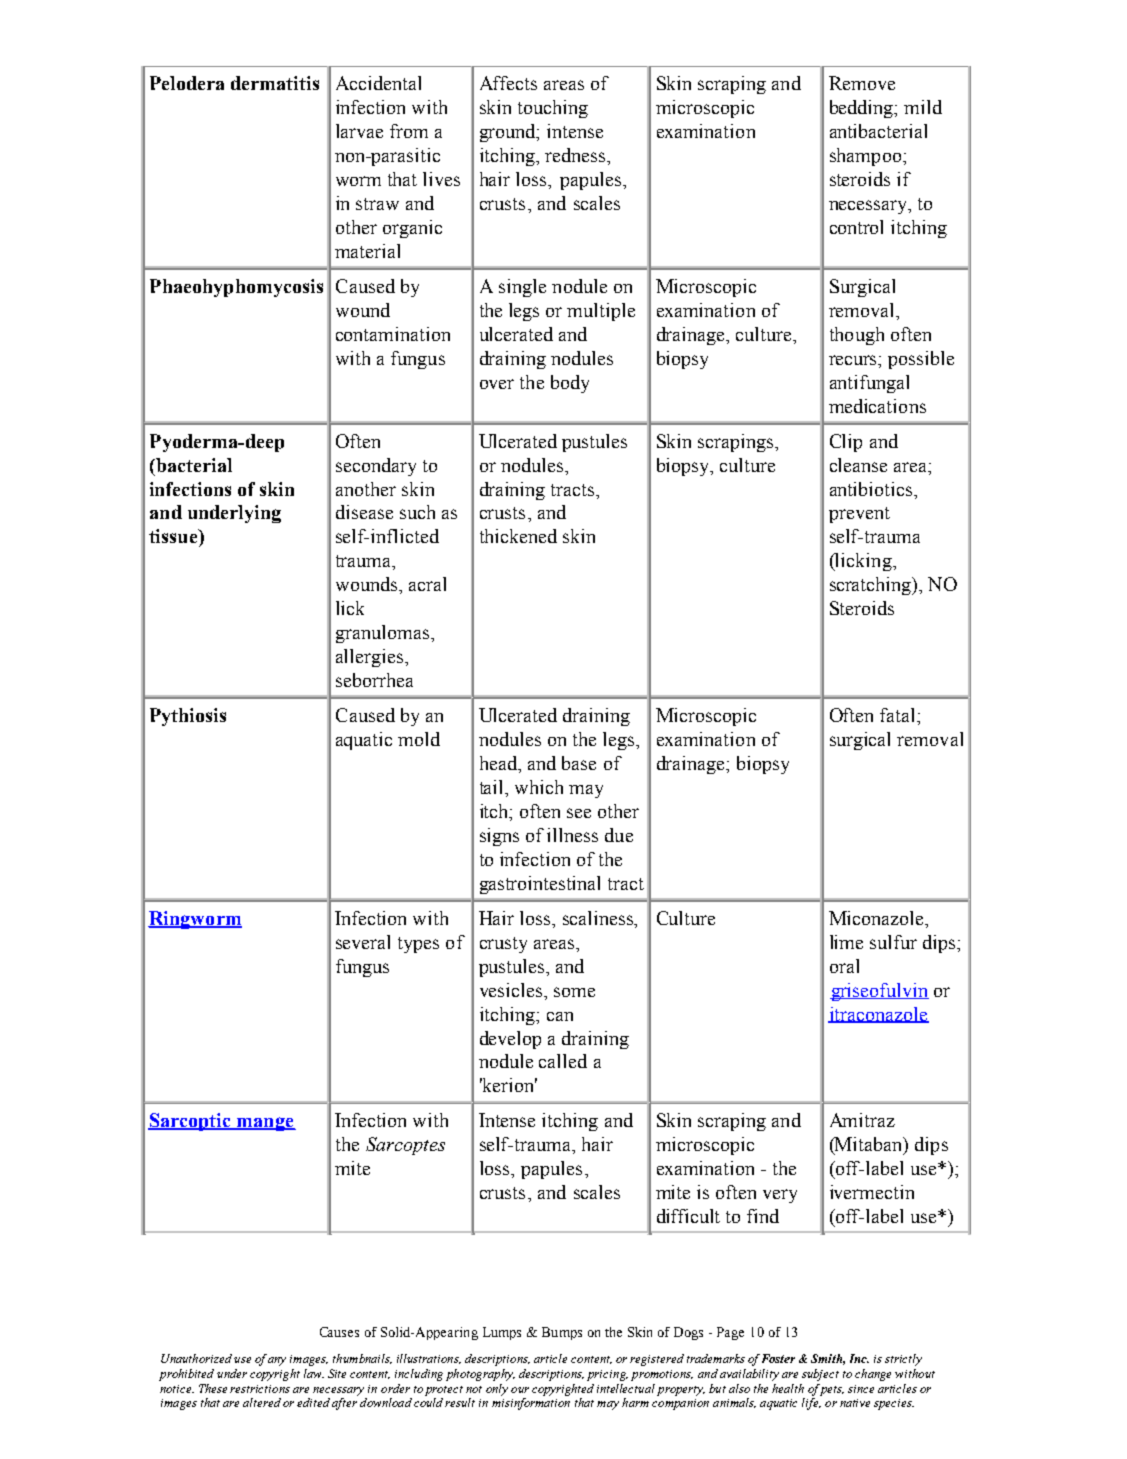 The width and height of the page is (1127, 1459). Describe the element at coordinates (562, 1333) in the page. I see `Bumps` at that location.
